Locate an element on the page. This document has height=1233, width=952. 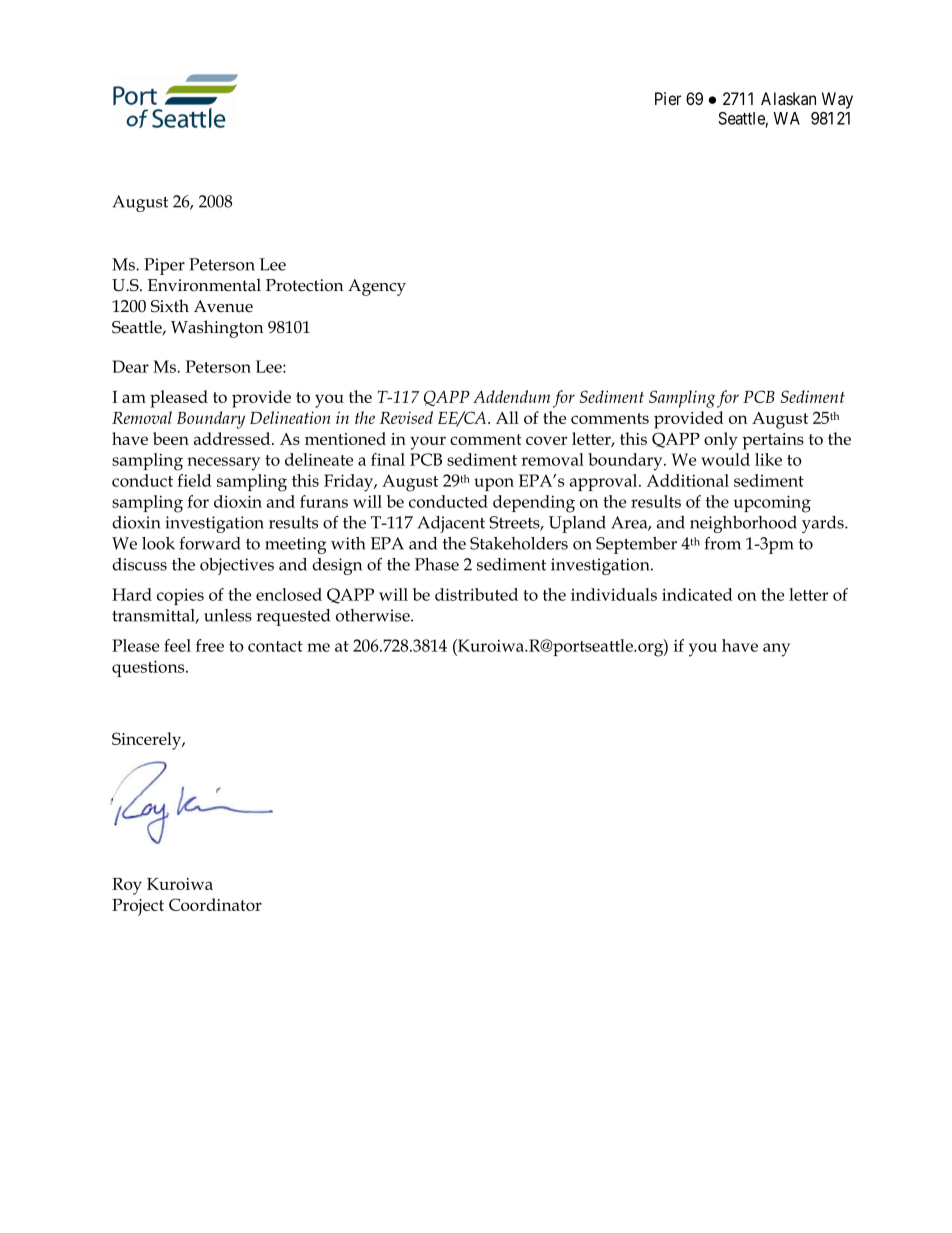
free is located at coordinates (210, 645).
